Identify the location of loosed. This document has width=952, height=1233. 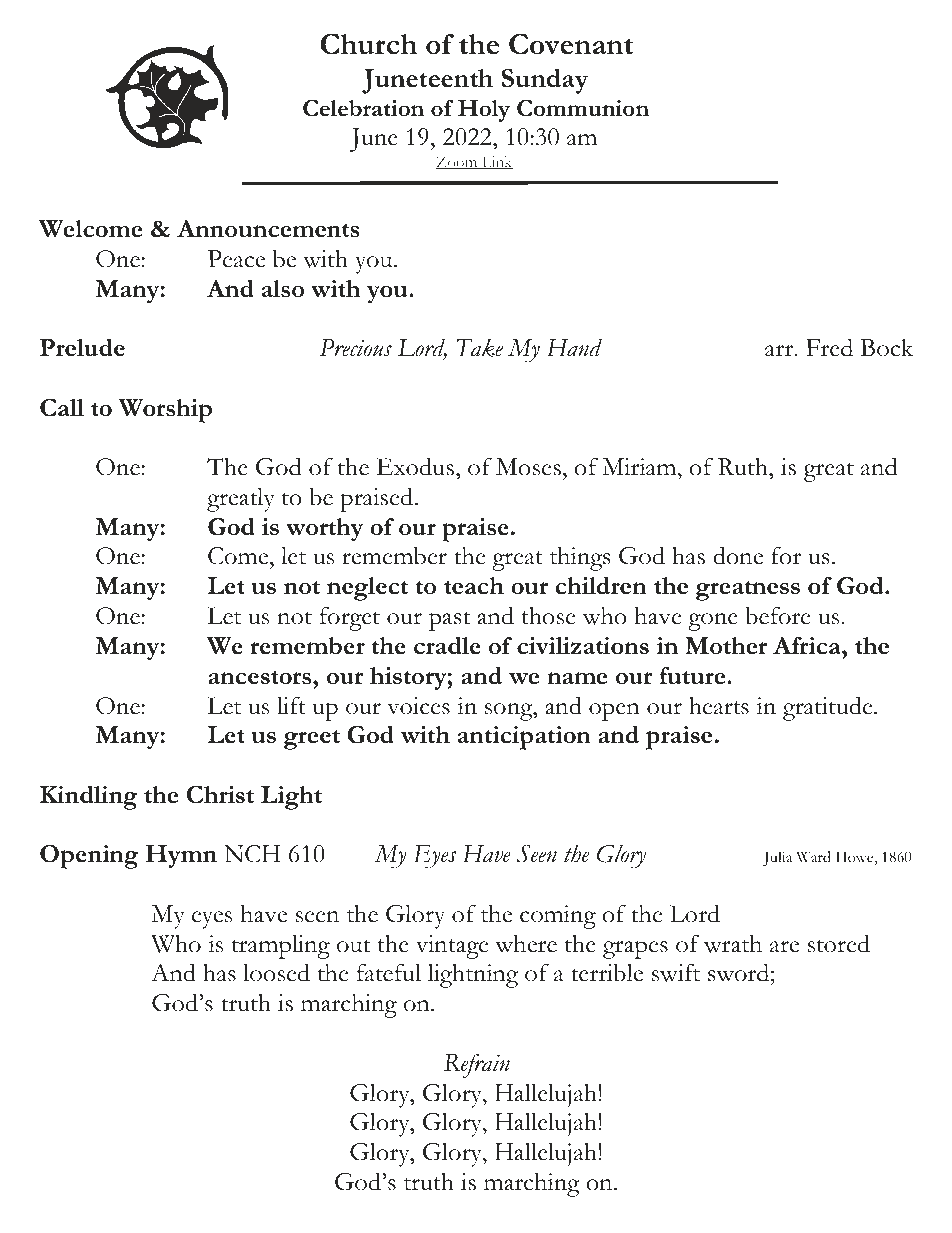
(276, 972).
